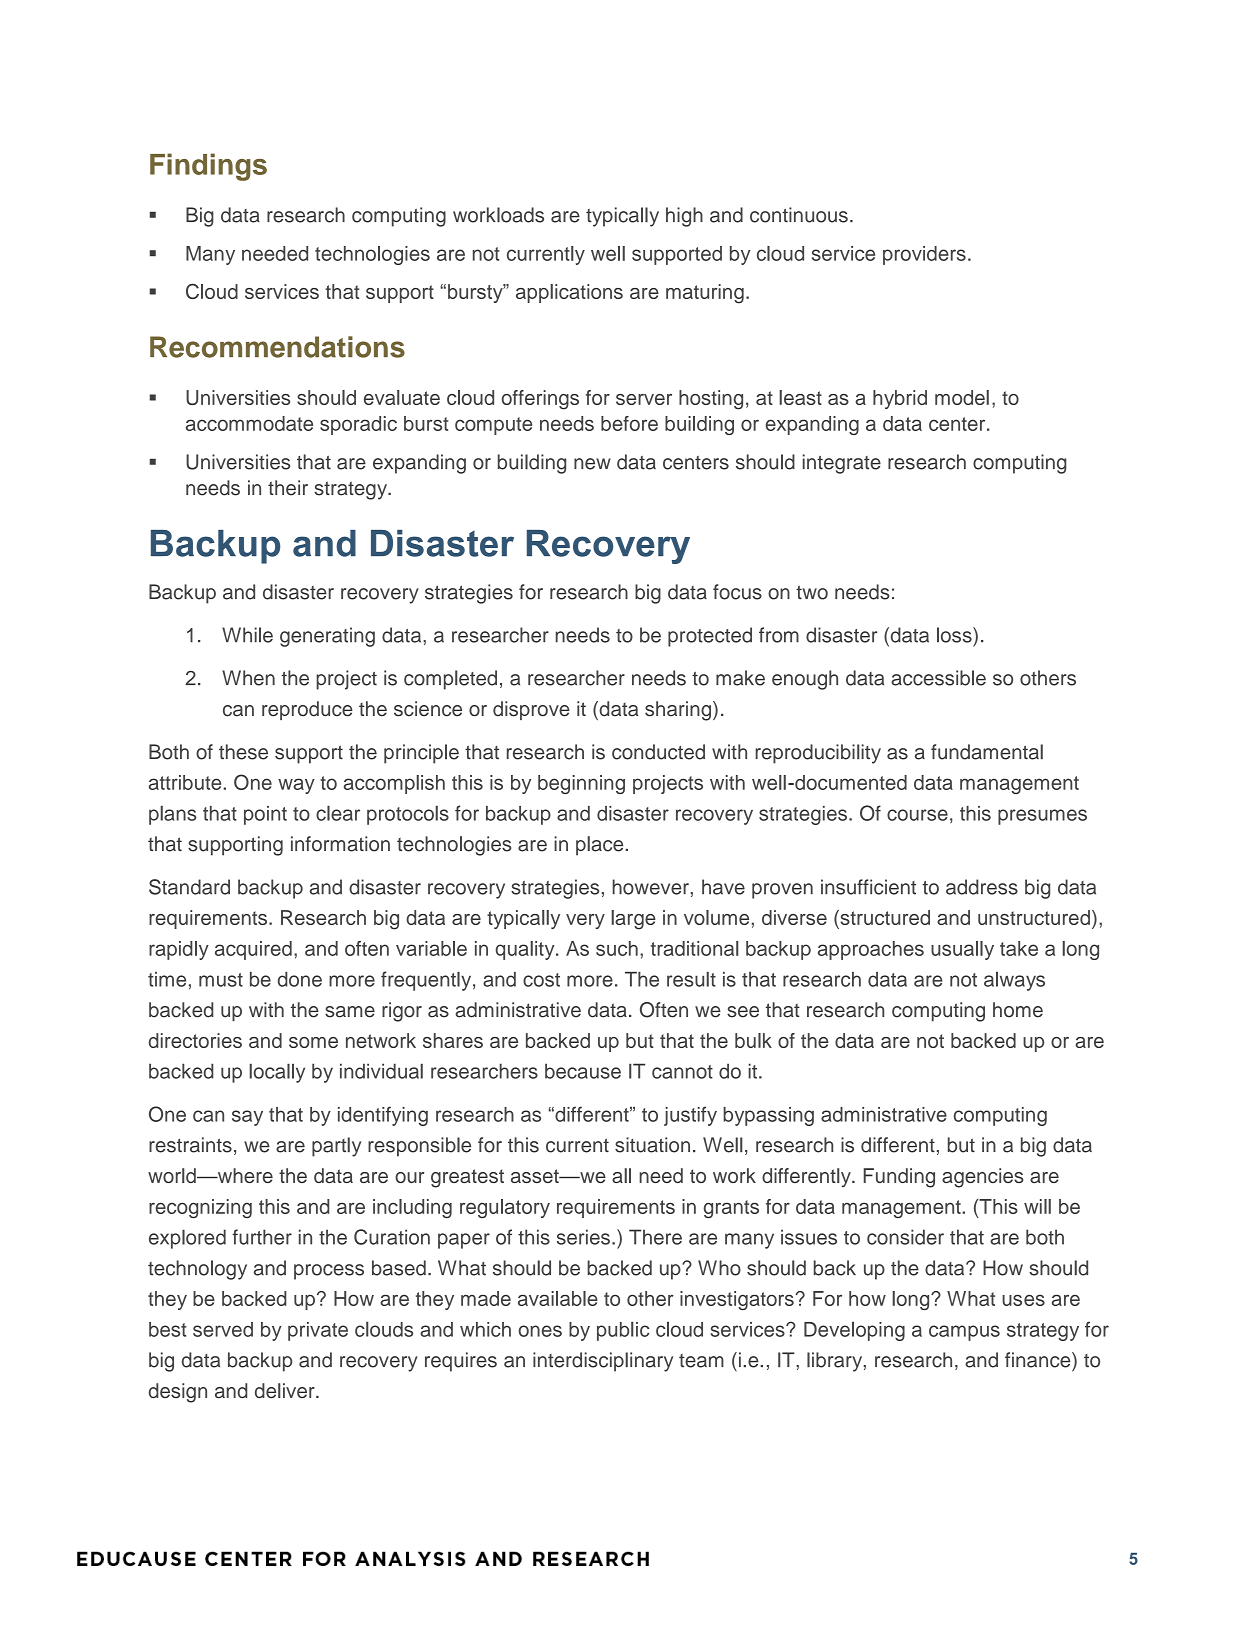 This image has width=1258, height=1627. I want to click on address, so click(982, 887).
